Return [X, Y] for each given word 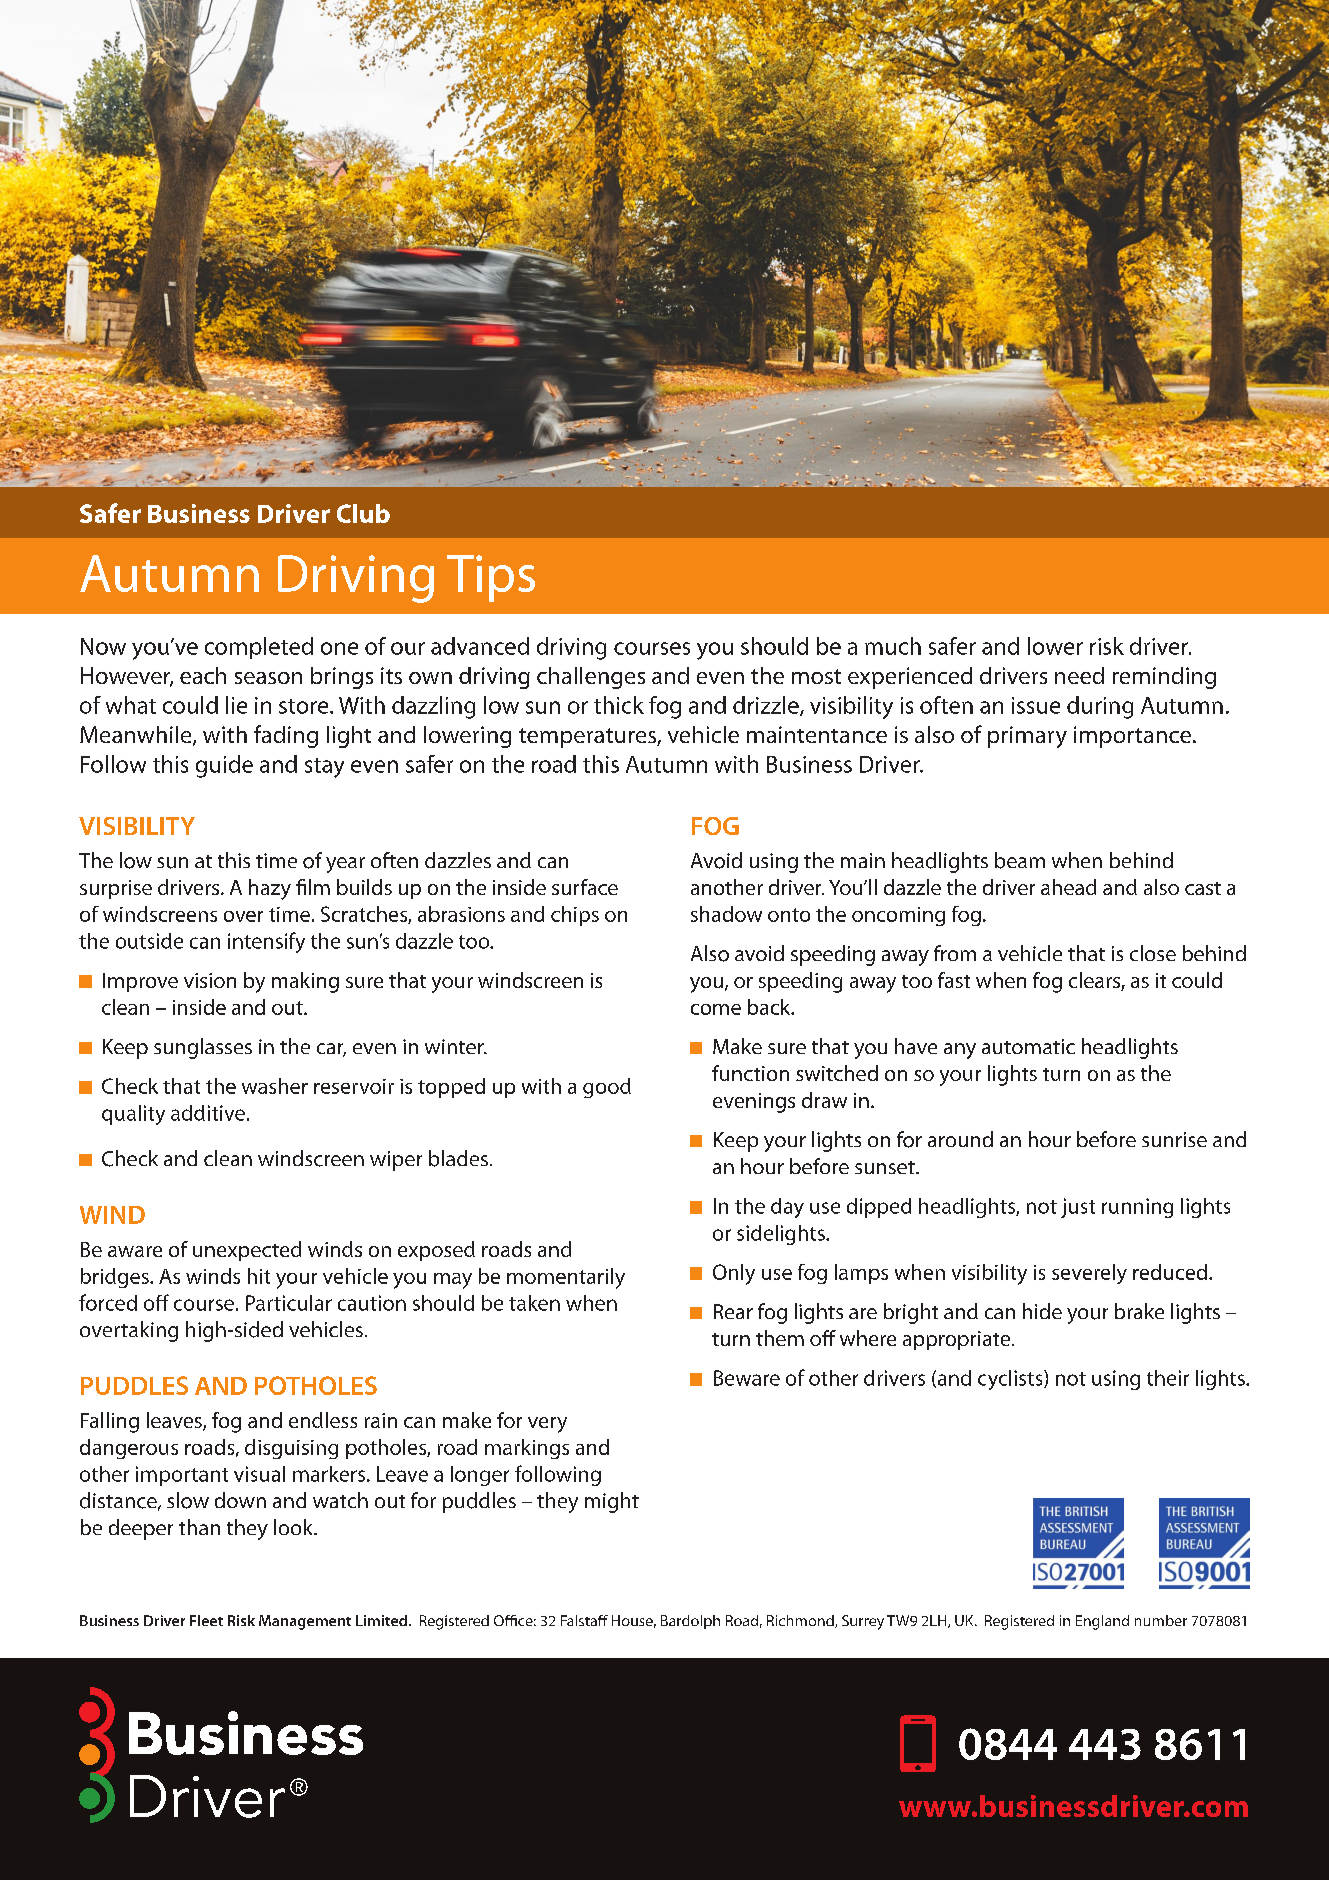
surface [585, 887]
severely [1089, 1274]
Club [363, 513]
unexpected [247, 1251]
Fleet [206, 1620]
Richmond [801, 1621]
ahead [1068, 887]
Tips [491, 578]
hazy [270, 889]
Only [734, 1274]
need [1079, 675]
